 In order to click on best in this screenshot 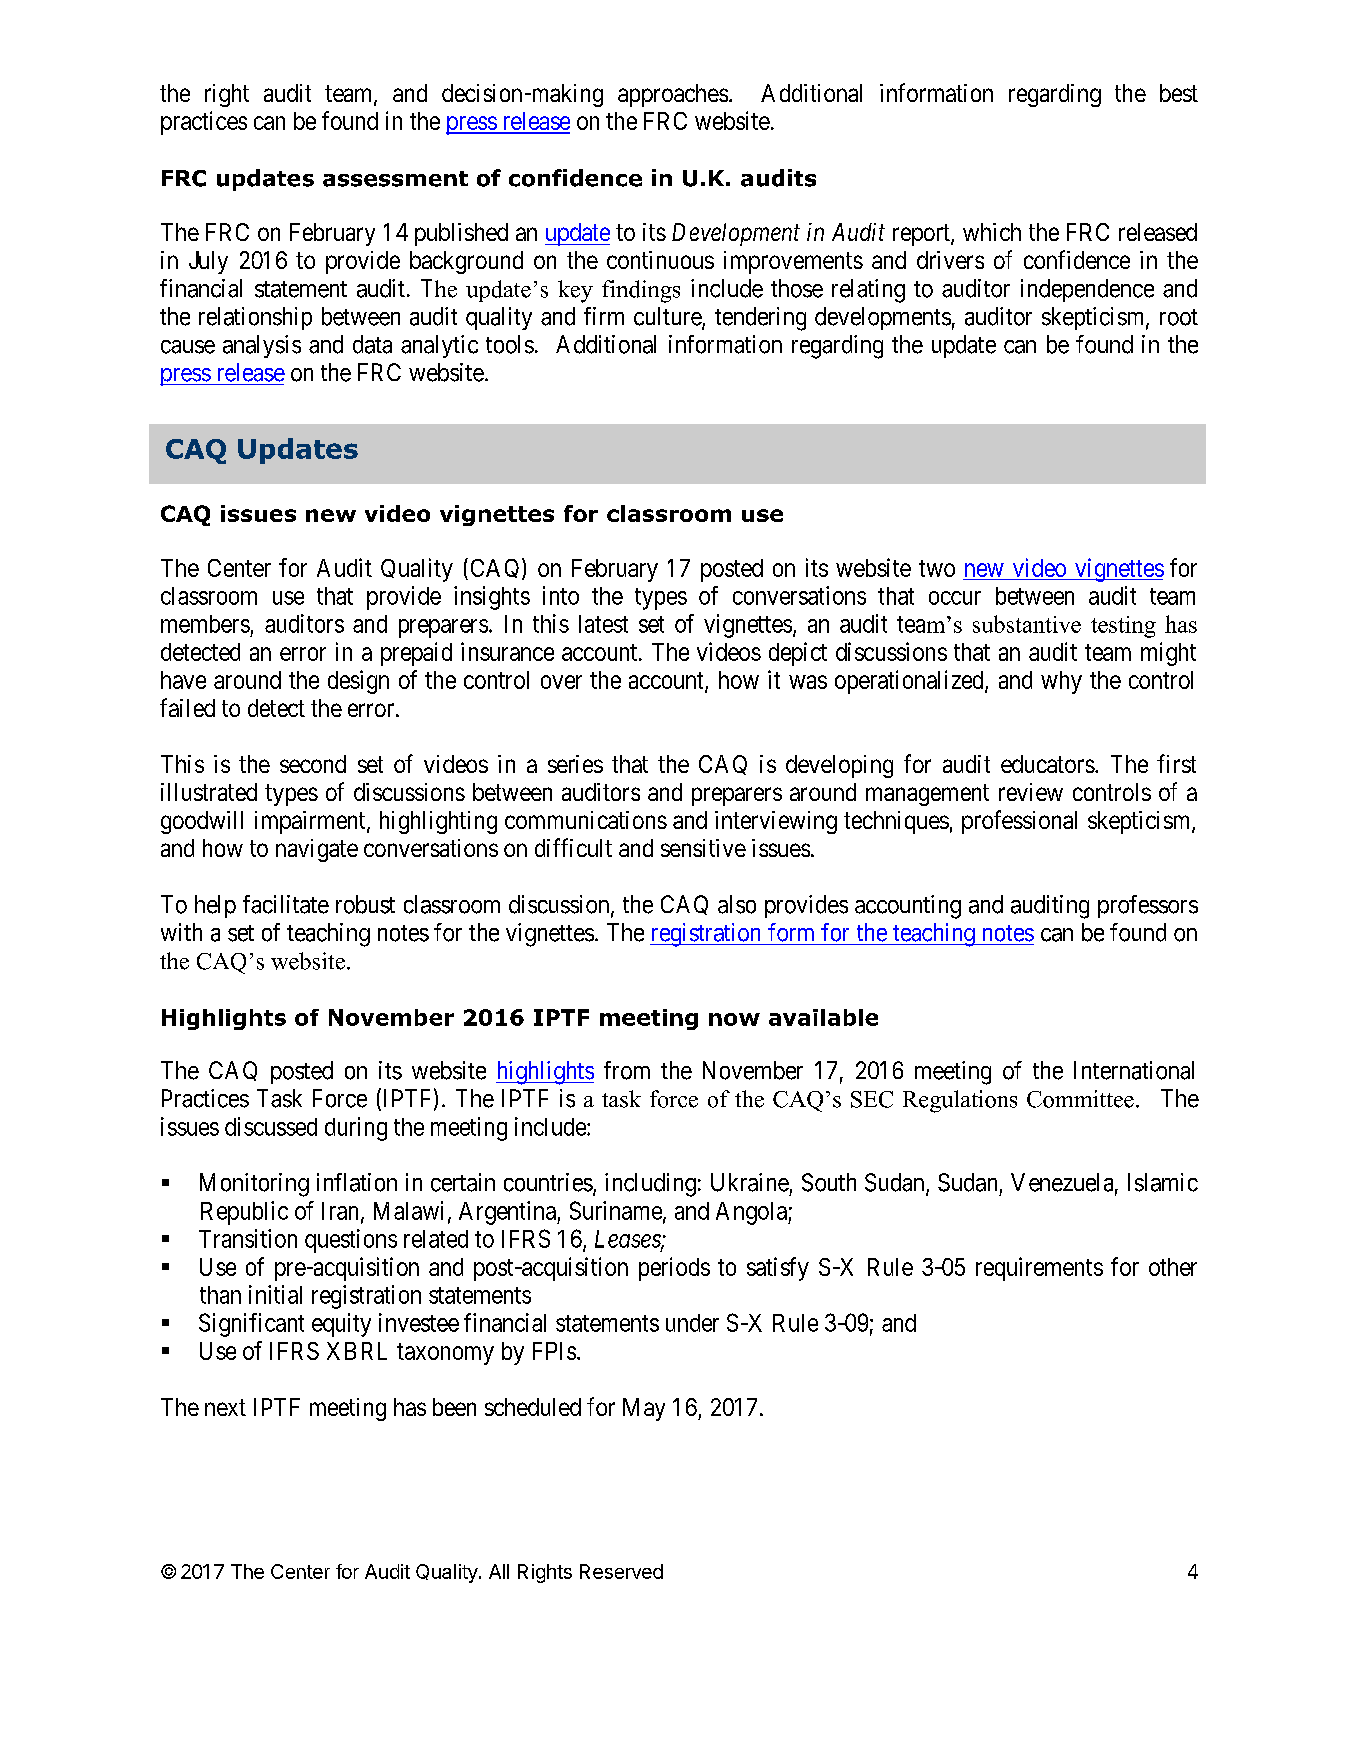, I will do `click(1179, 93)`.
